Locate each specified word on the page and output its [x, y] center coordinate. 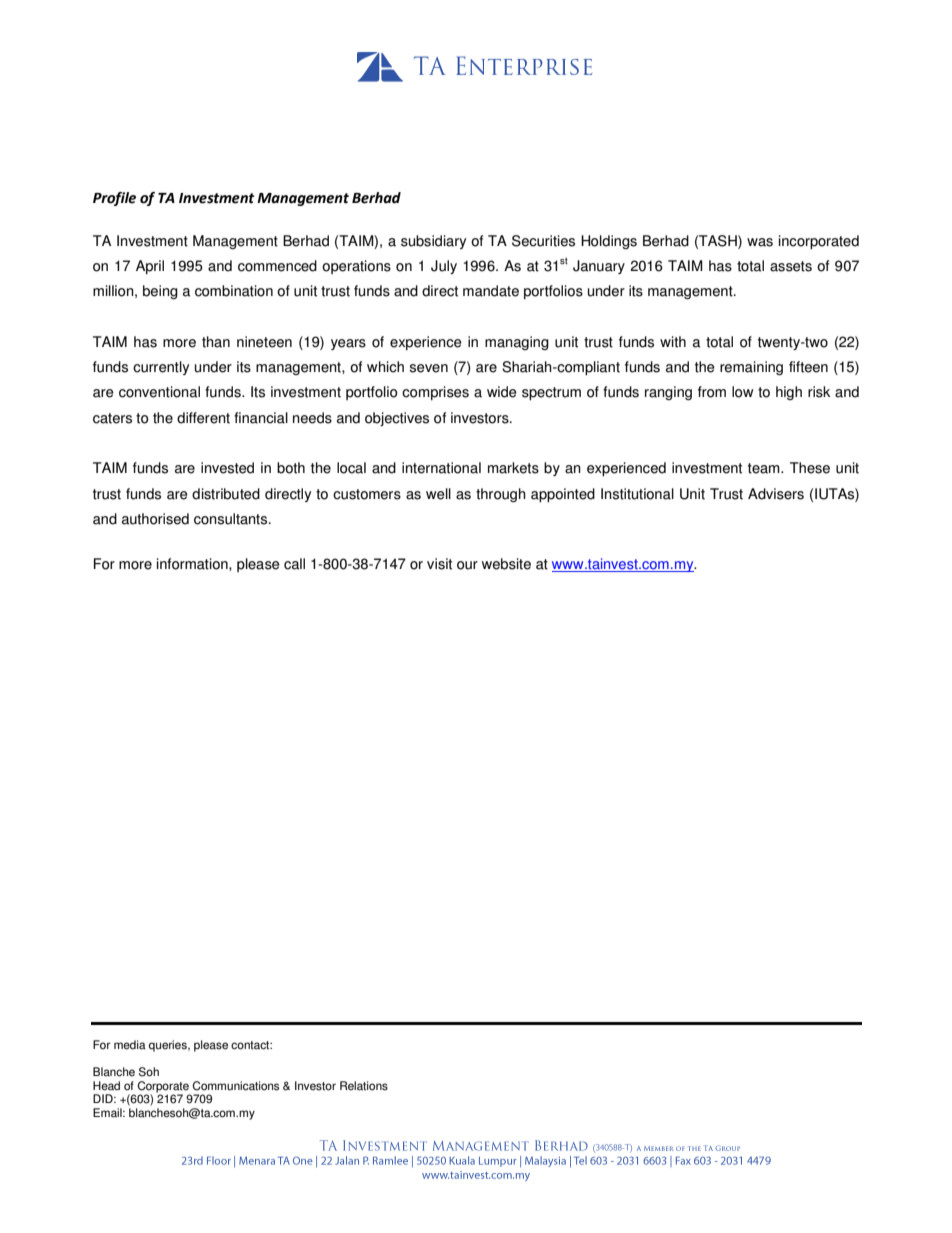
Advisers [776, 494]
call [294, 564]
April [150, 267]
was [760, 242]
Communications [235, 1086]
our [467, 565]
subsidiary [433, 242]
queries [169, 1046]
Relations [364, 1086]
